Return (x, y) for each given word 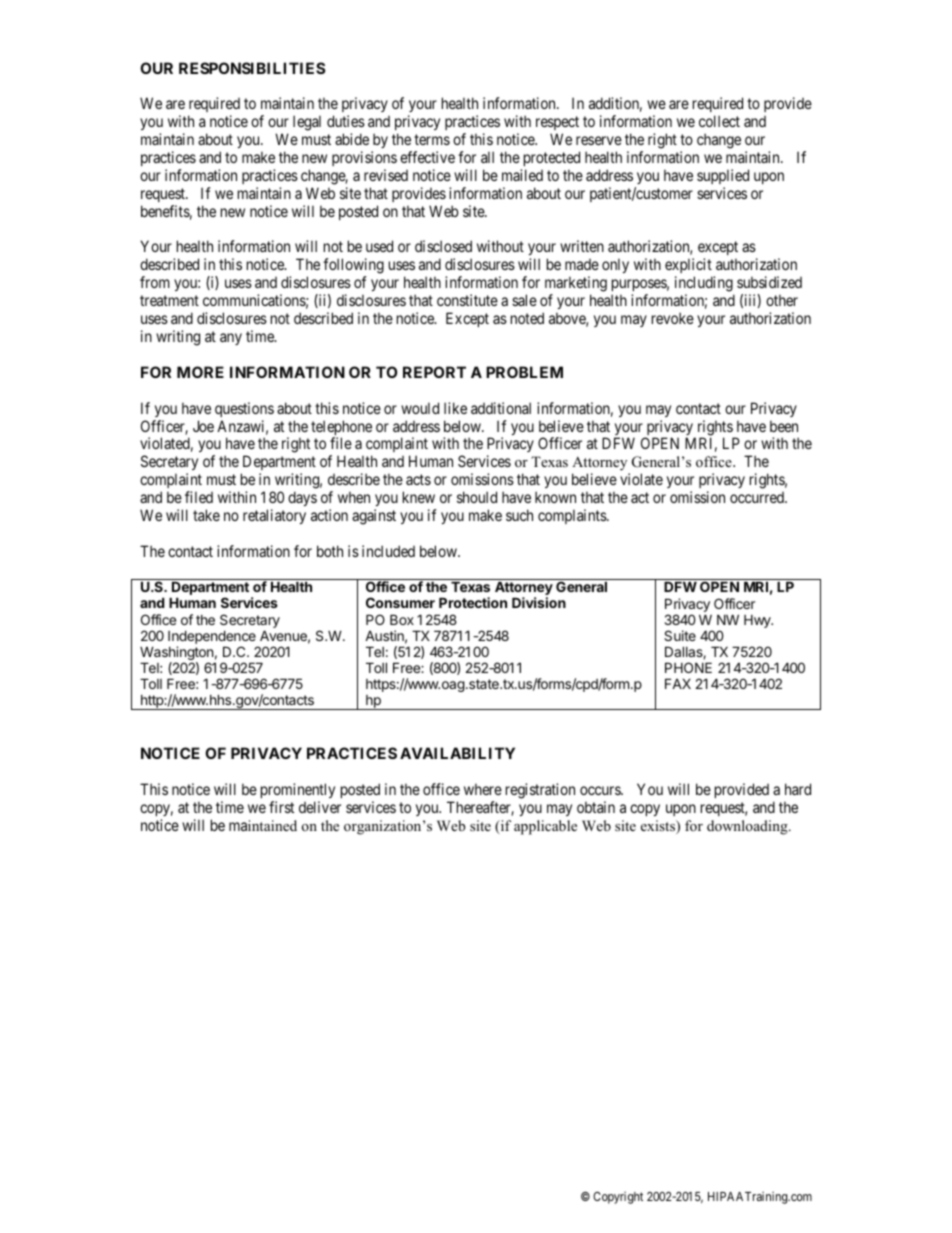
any (231, 339)
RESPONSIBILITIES (252, 68)
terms (432, 139)
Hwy (758, 621)
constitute (467, 300)
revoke (673, 318)
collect (719, 121)
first (281, 807)
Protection (473, 602)
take (206, 515)
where (483, 789)
